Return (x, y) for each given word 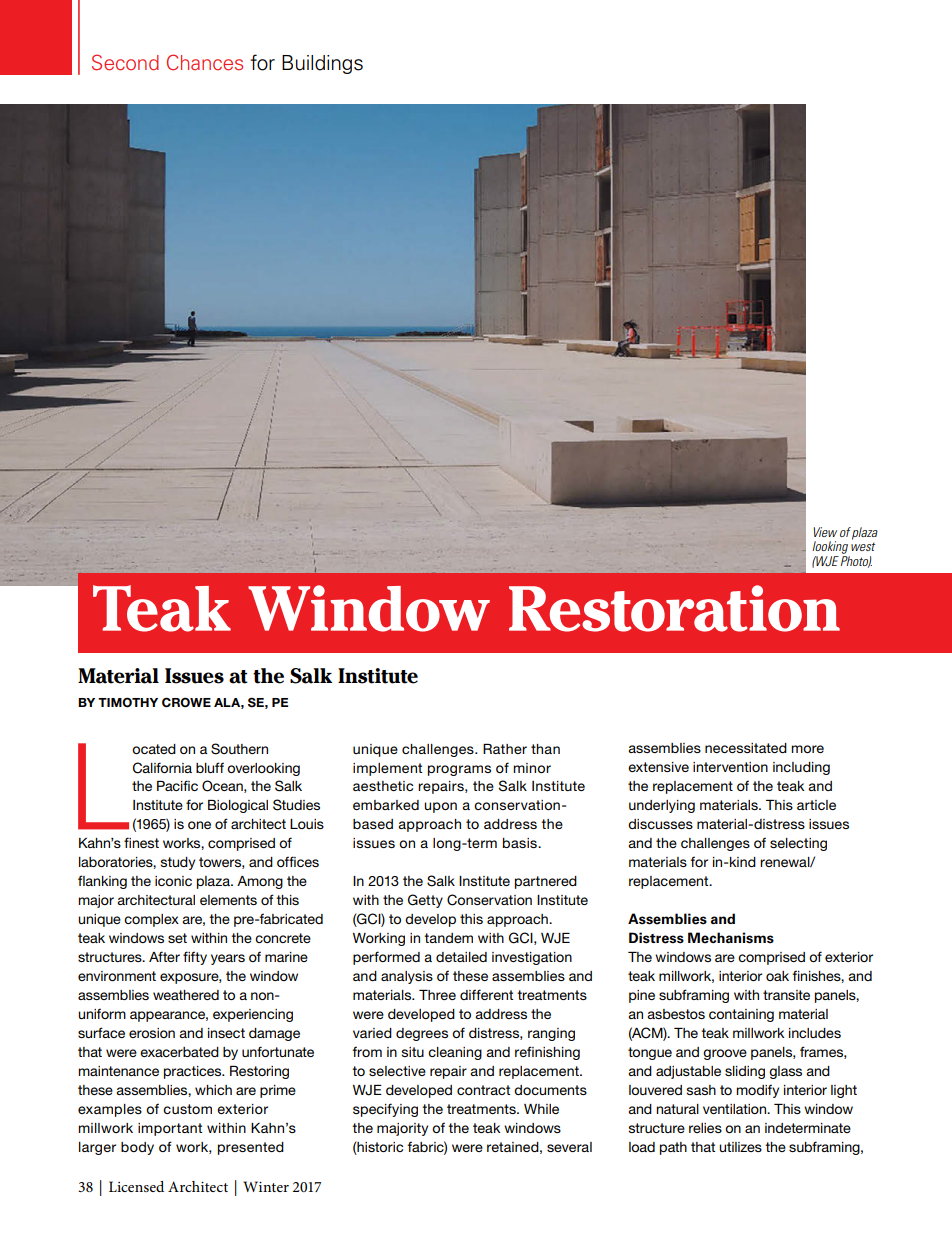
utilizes (740, 1147)
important (170, 1129)
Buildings (322, 64)
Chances (205, 62)
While (541, 1109)
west (863, 546)
